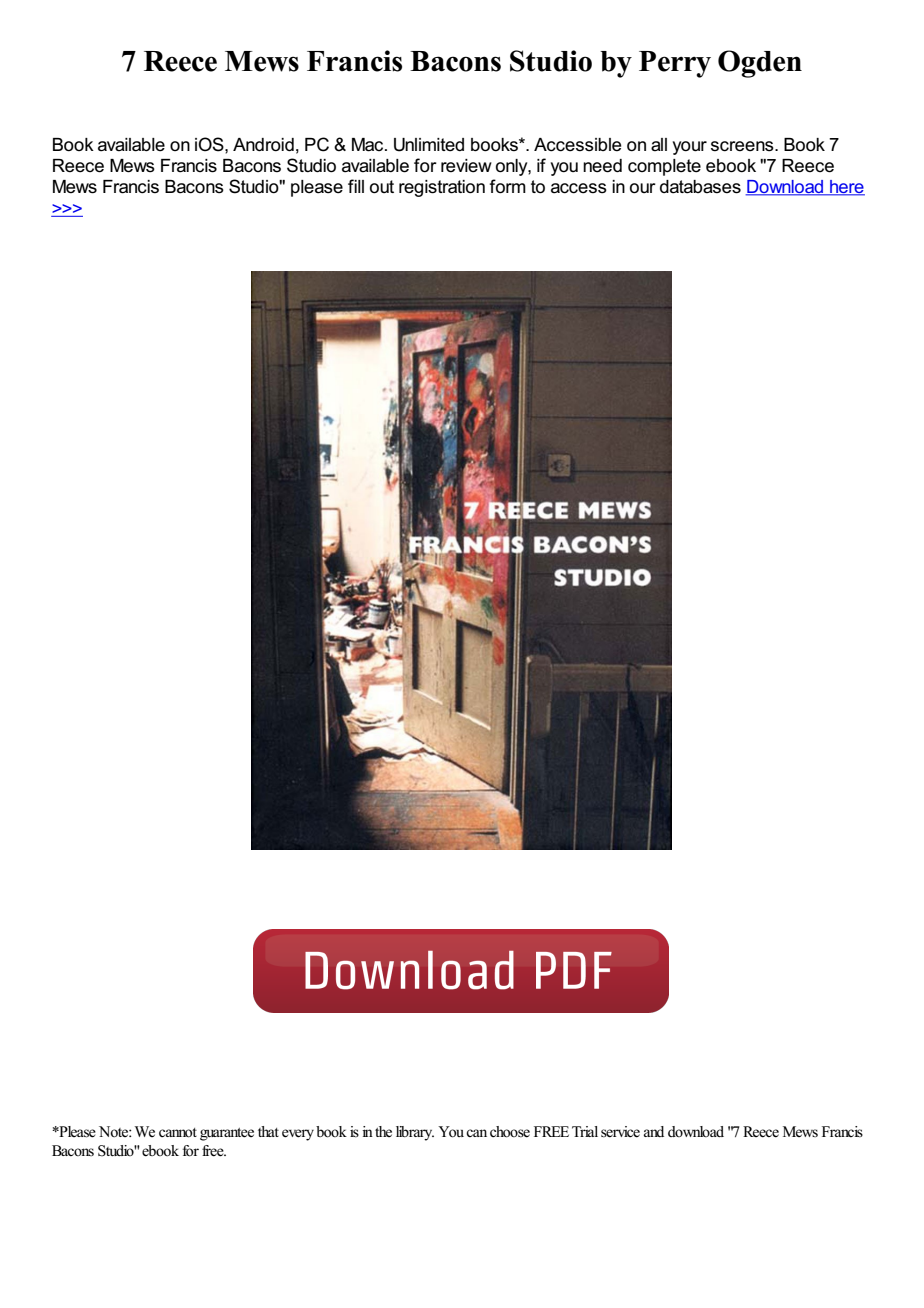 This screenshot has height=1308, width=924. Describe the element at coordinates (760, 64) in the screenshot. I see `Ogden` at that location.
